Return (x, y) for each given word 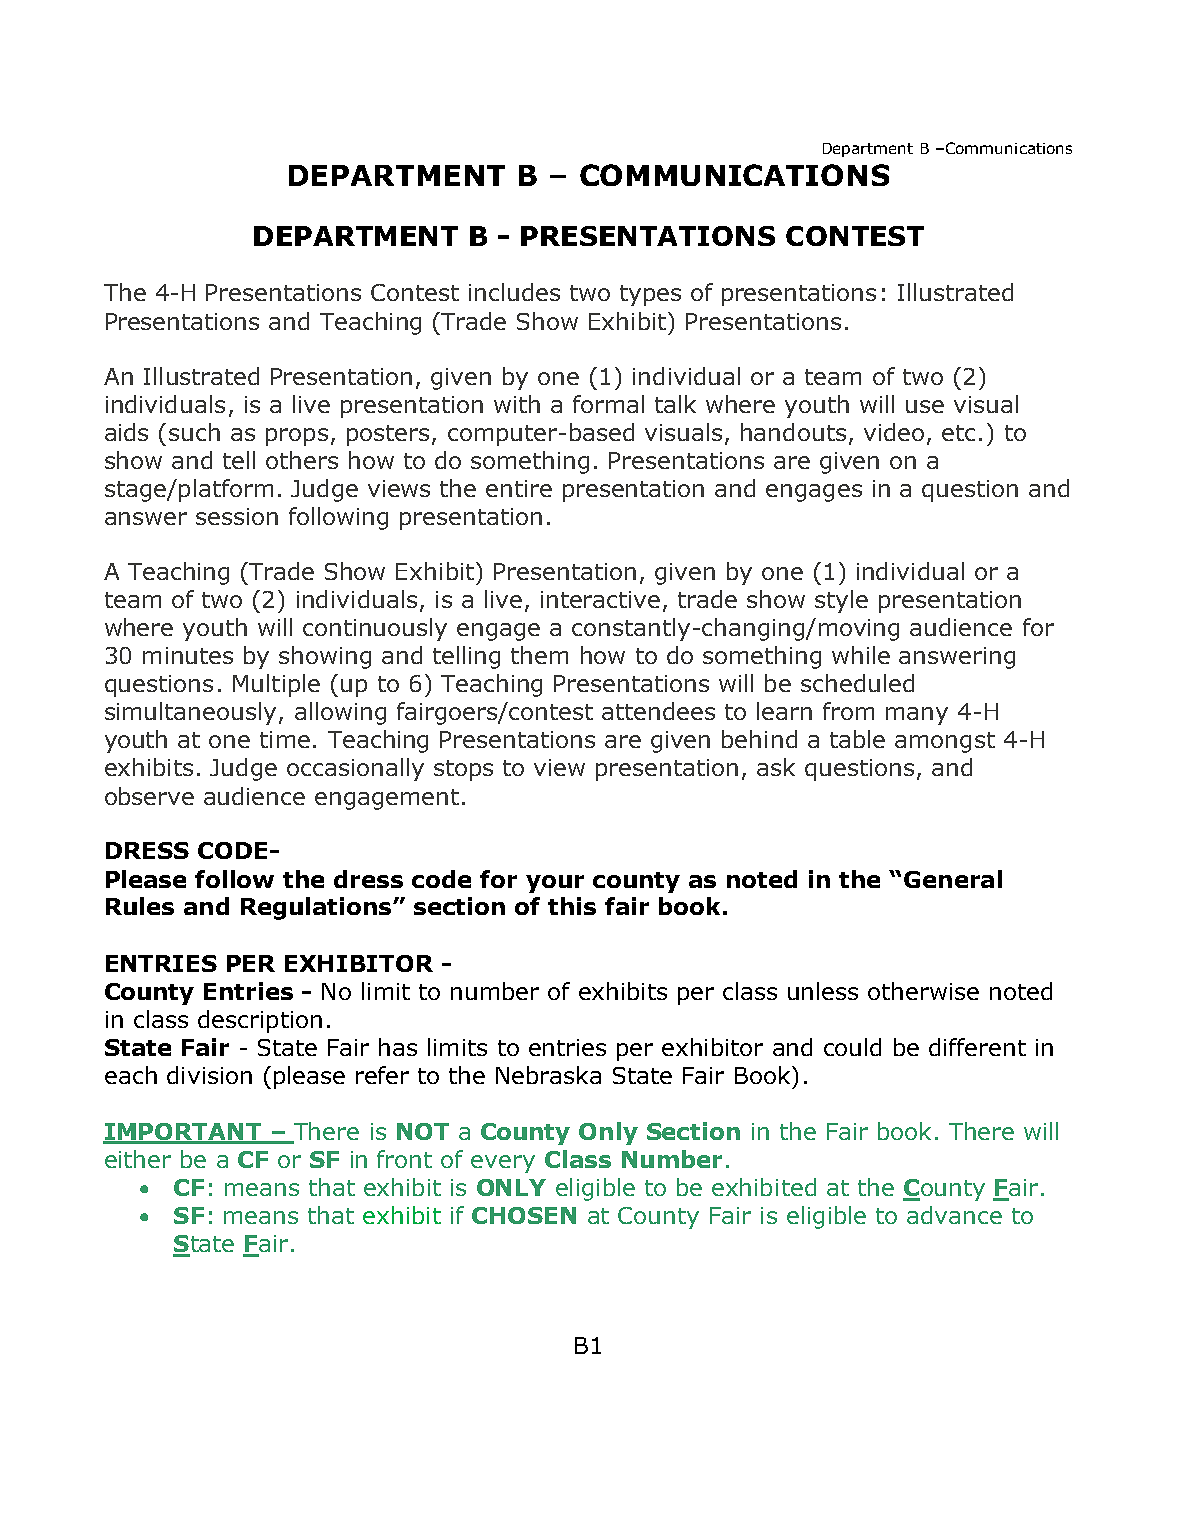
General (953, 879)
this (572, 906)
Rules (140, 906)
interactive (600, 599)
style (841, 601)
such (194, 432)
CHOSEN (524, 1215)
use (925, 406)
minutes (188, 655)
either (138, 1159)
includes (514, 292)
